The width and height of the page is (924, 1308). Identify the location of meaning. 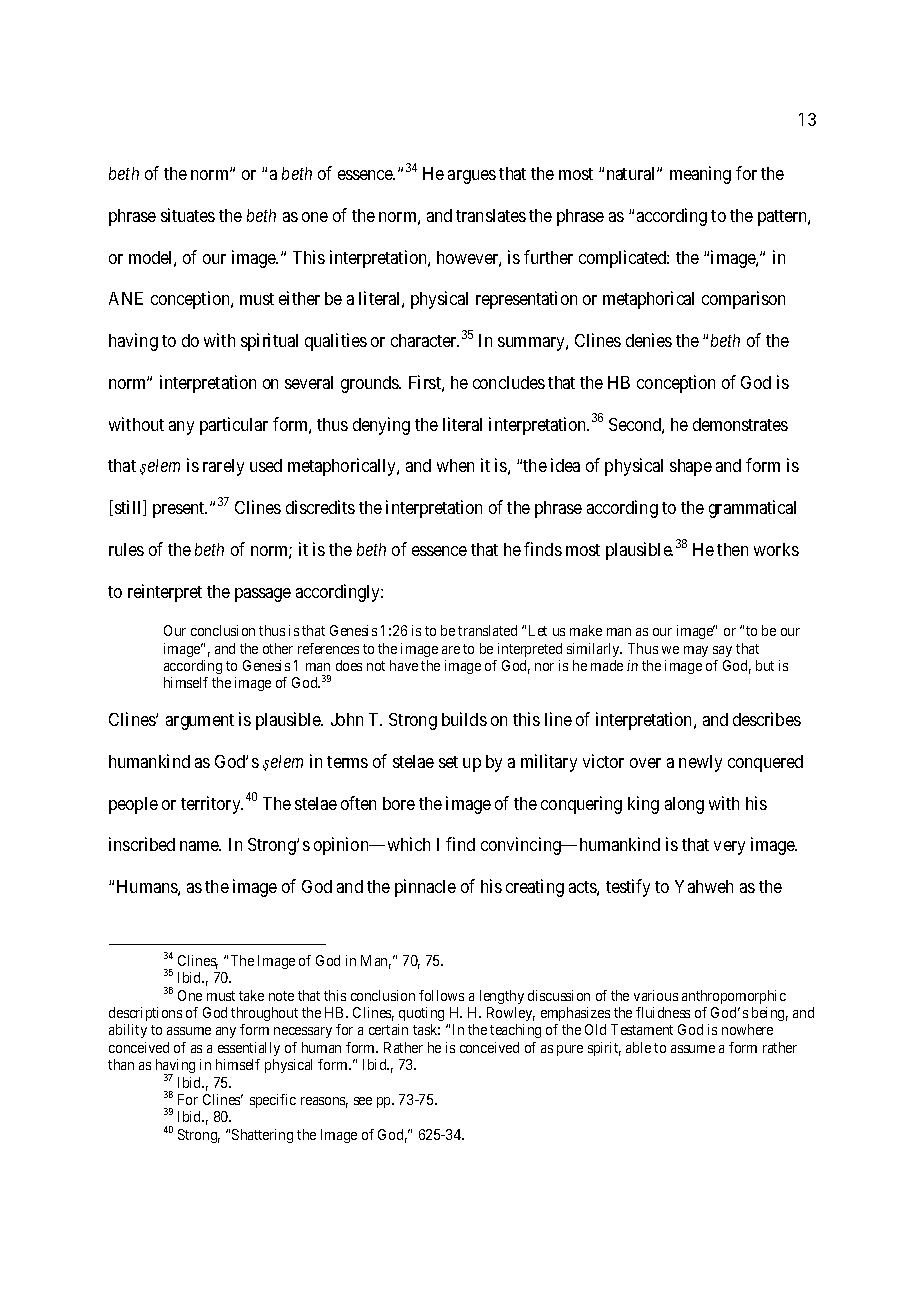
(700, 175).
